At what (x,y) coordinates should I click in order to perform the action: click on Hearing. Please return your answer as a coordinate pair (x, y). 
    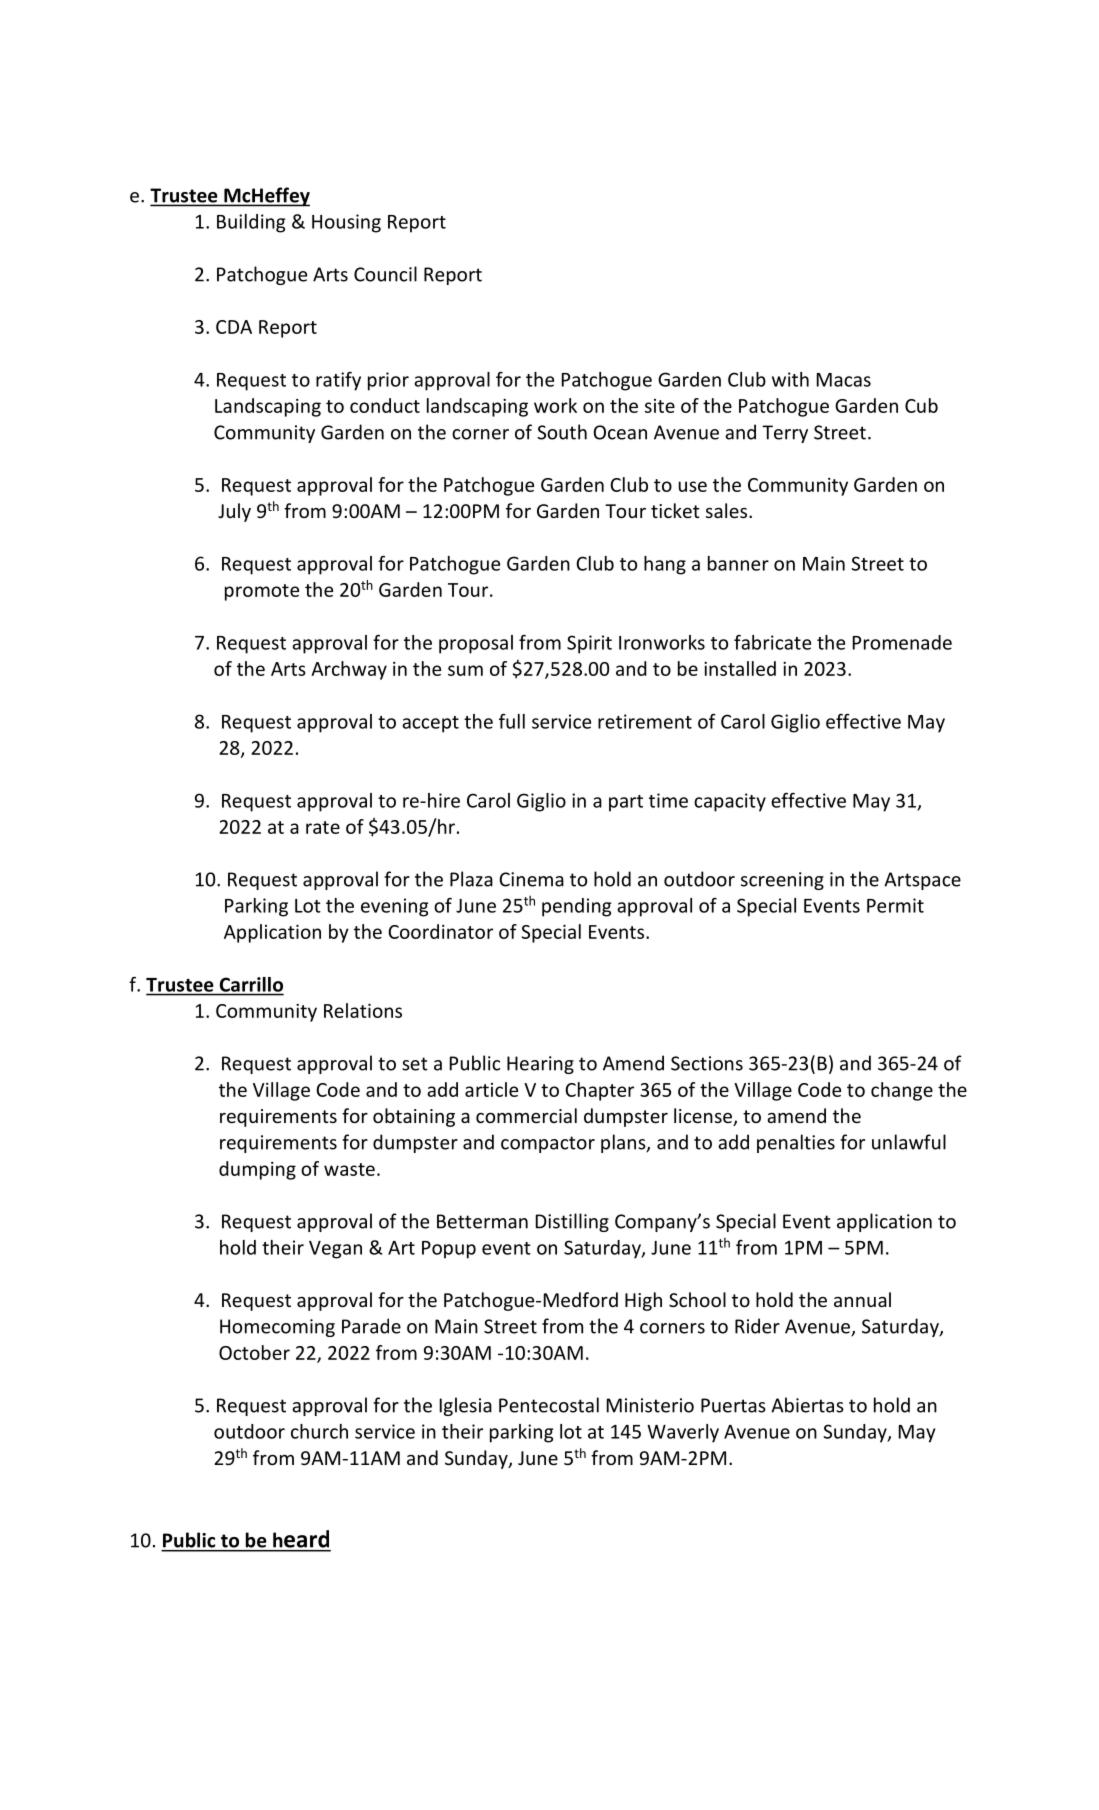
    Looking at the image, I should click on (540, 1065).
